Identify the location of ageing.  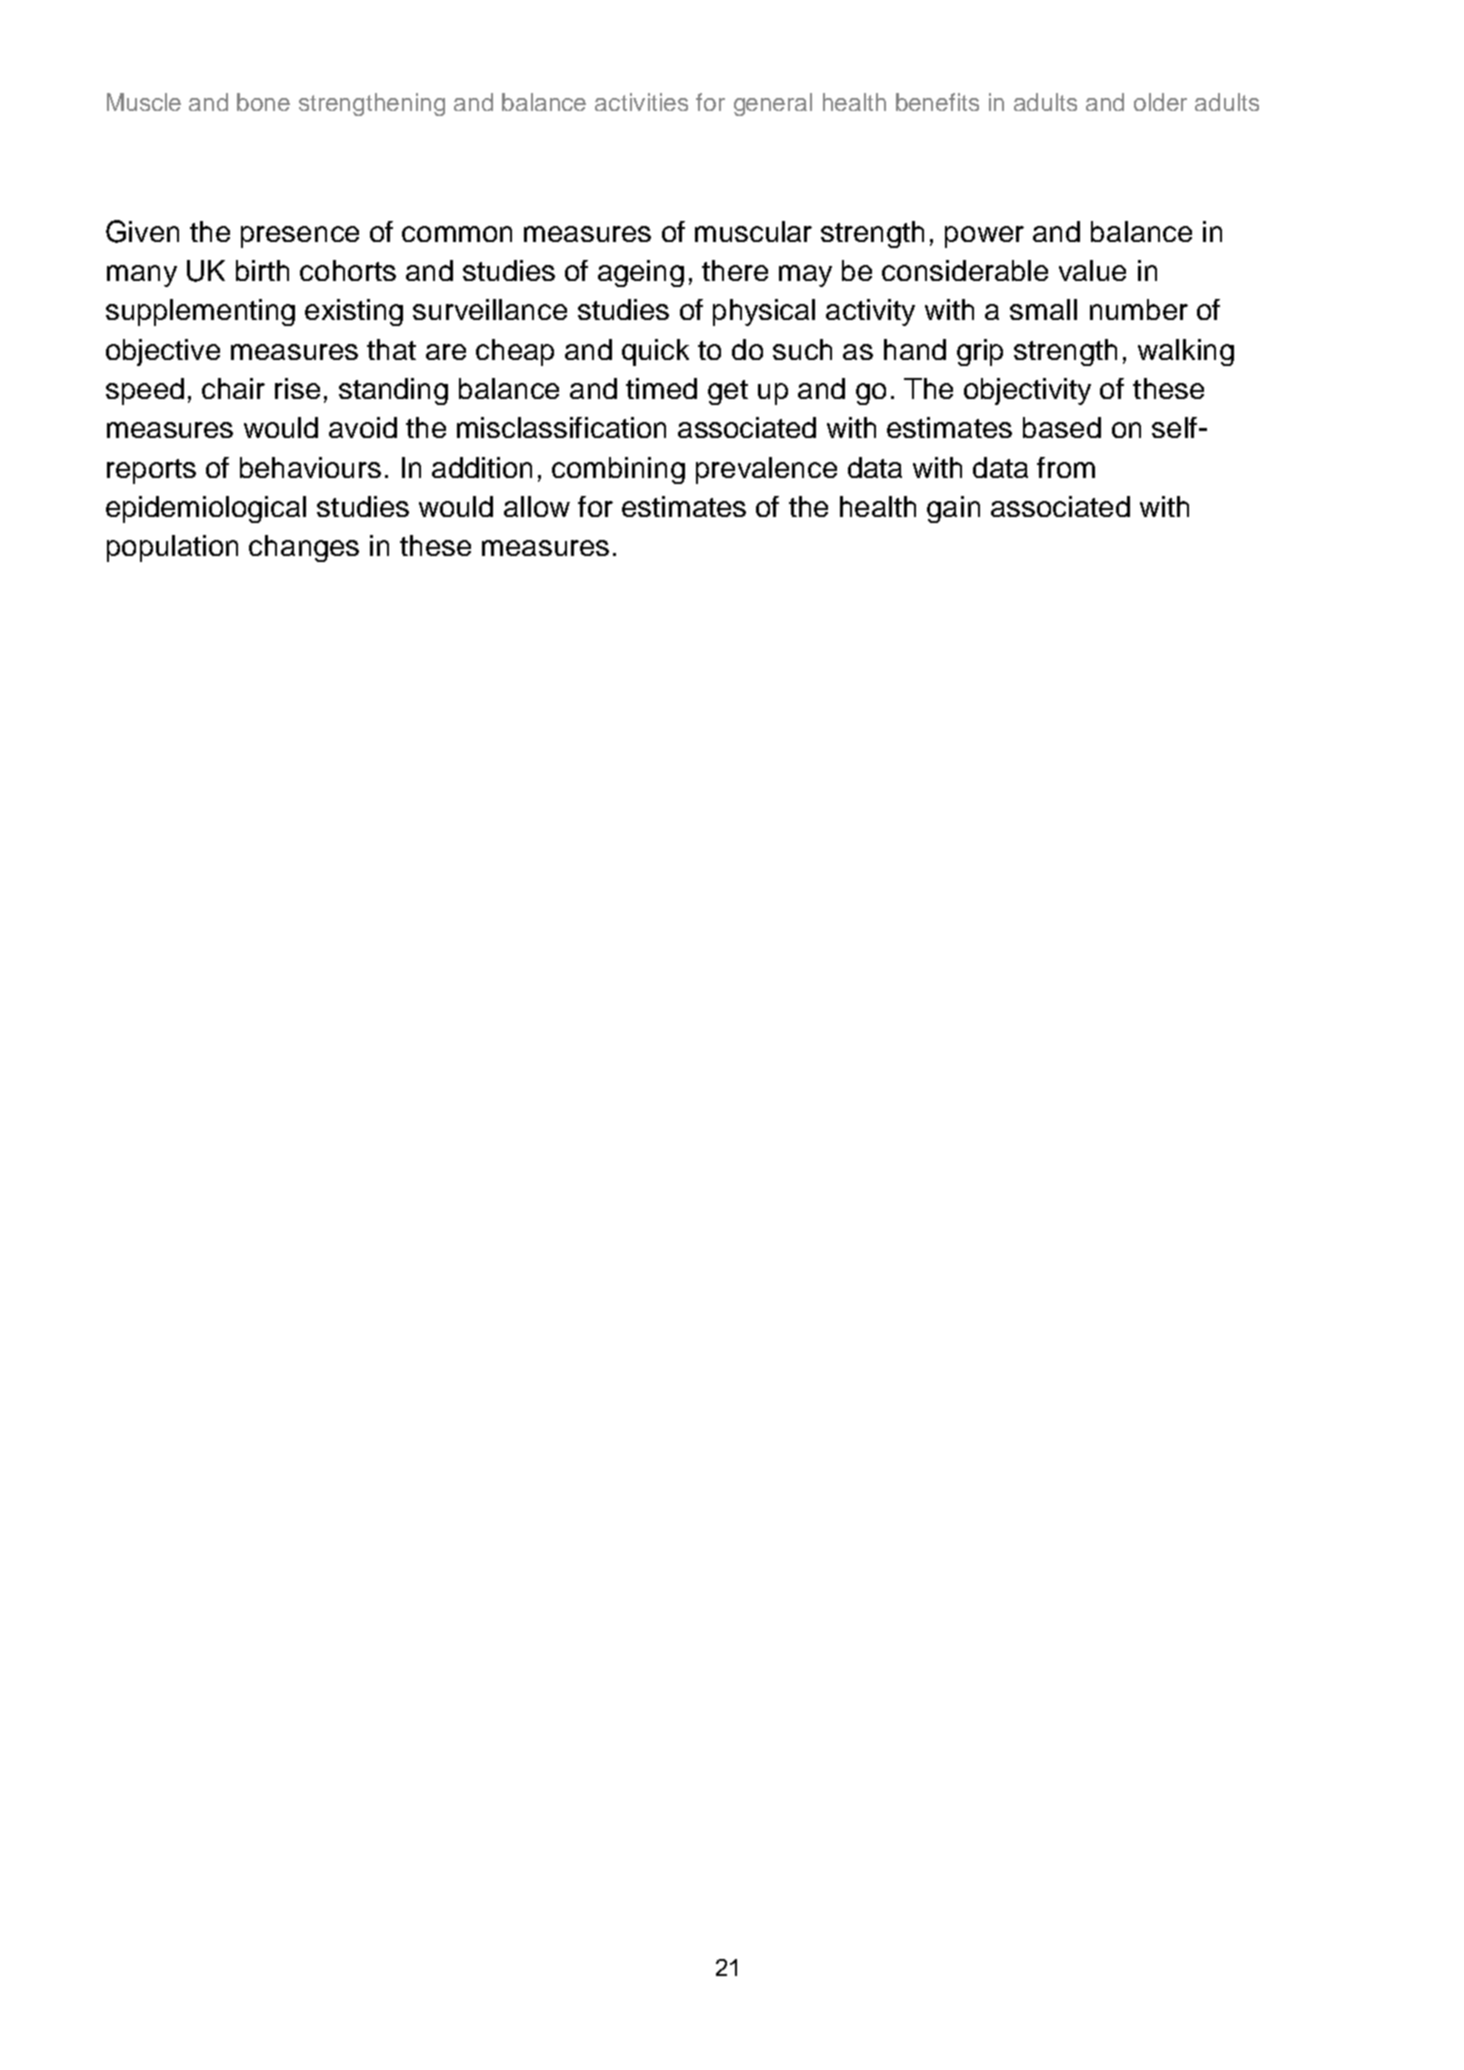
(641, 273).
